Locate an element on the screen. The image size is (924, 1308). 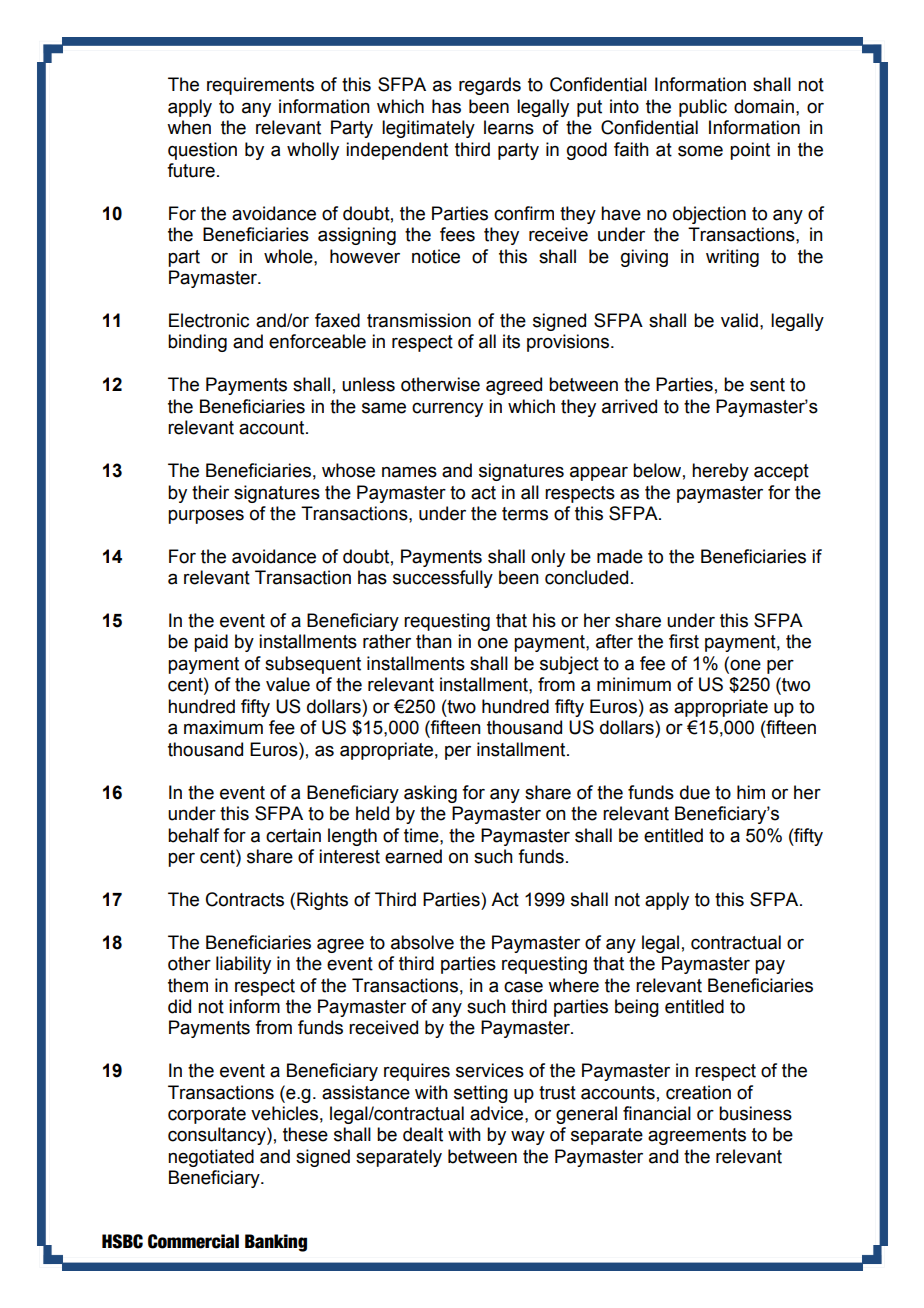
legitimately is located at coordinates (428, 129).
